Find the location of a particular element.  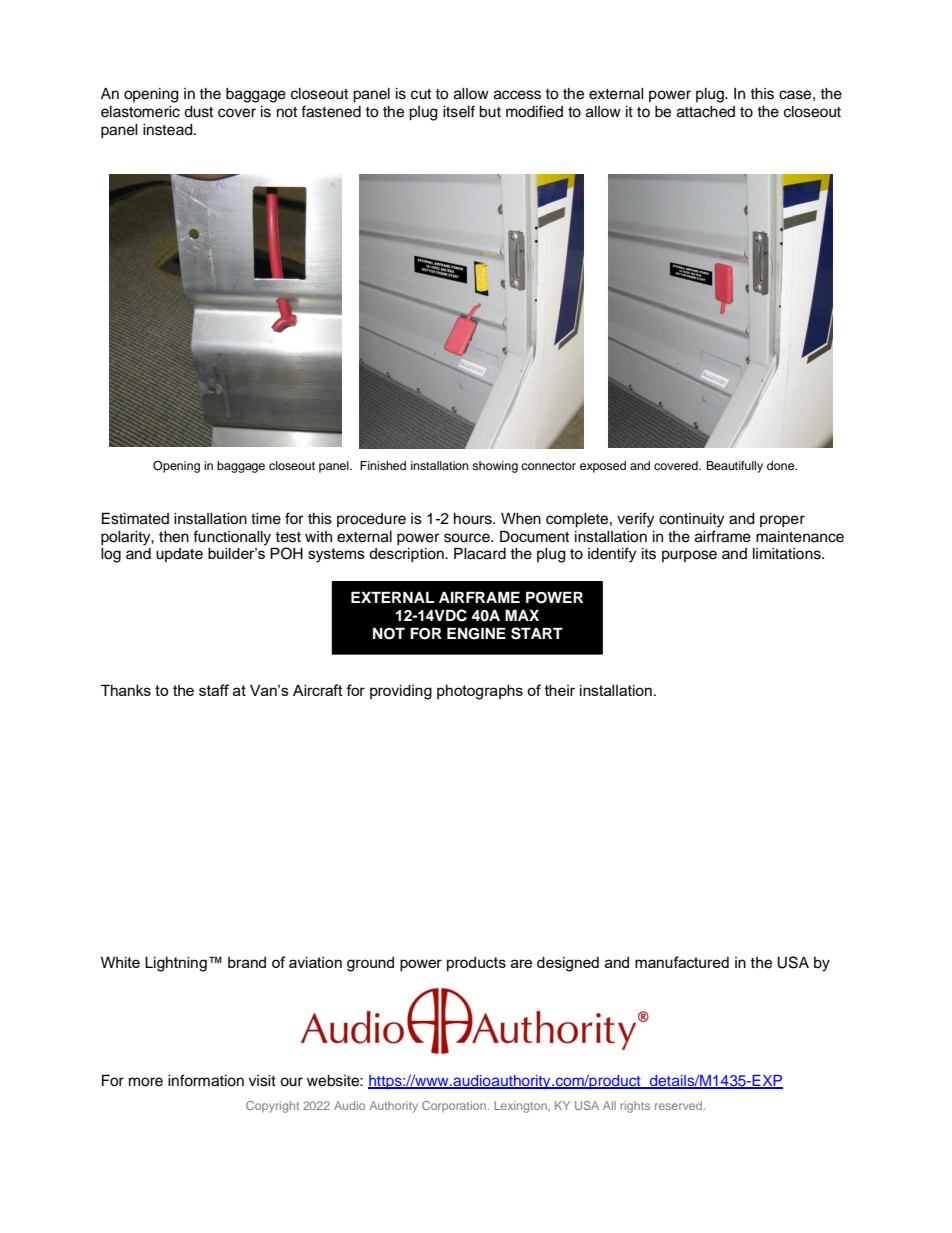

itself is located at coordinates (459, 111).
